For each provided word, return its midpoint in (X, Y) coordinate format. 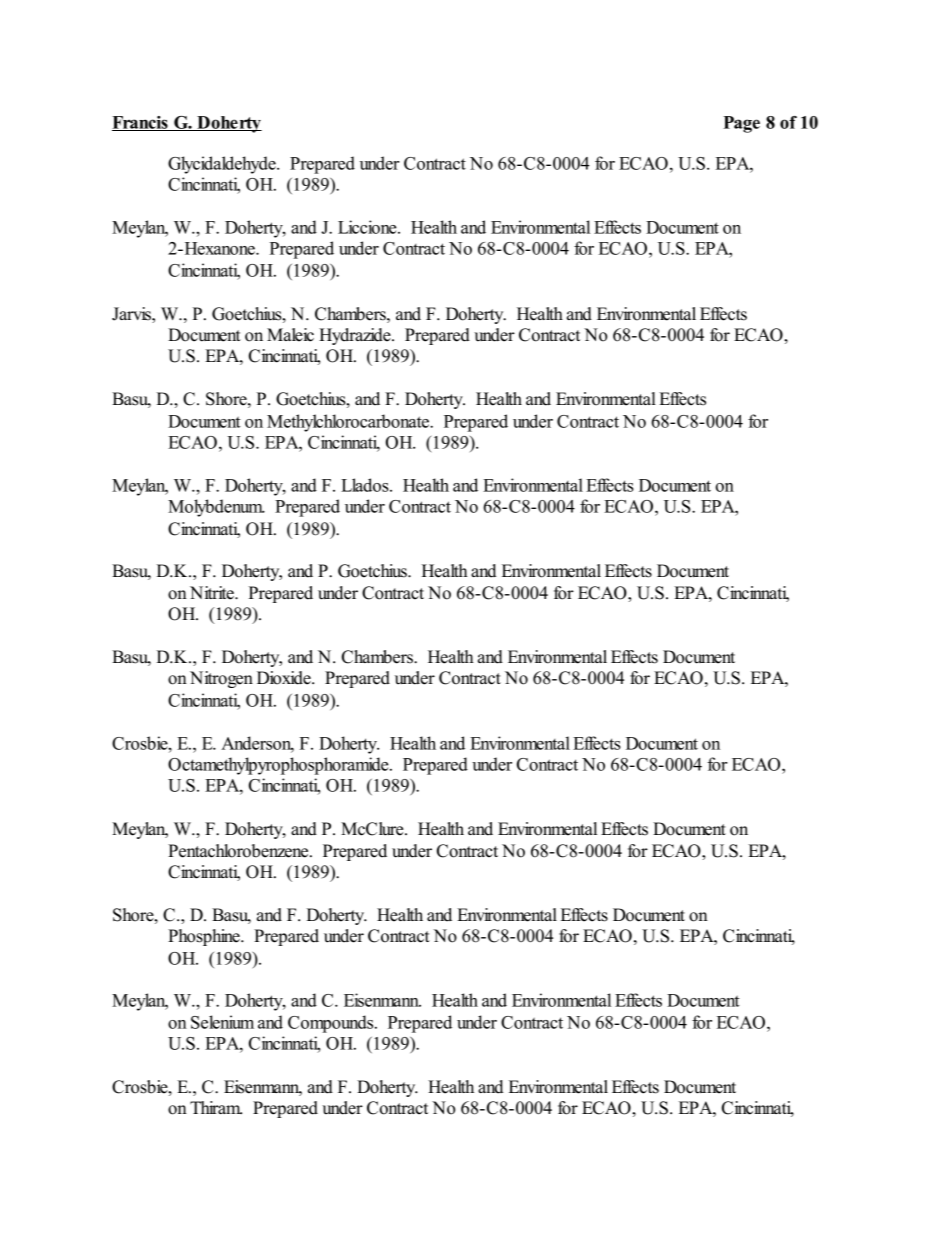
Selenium (222, 1022)
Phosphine (205, 937)
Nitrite (213, 593)
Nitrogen (221, 679)
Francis (141, 123)
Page (741, 124)
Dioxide (285, 678)
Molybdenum (216, 508)
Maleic (290, 335)
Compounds (332, 1024)
